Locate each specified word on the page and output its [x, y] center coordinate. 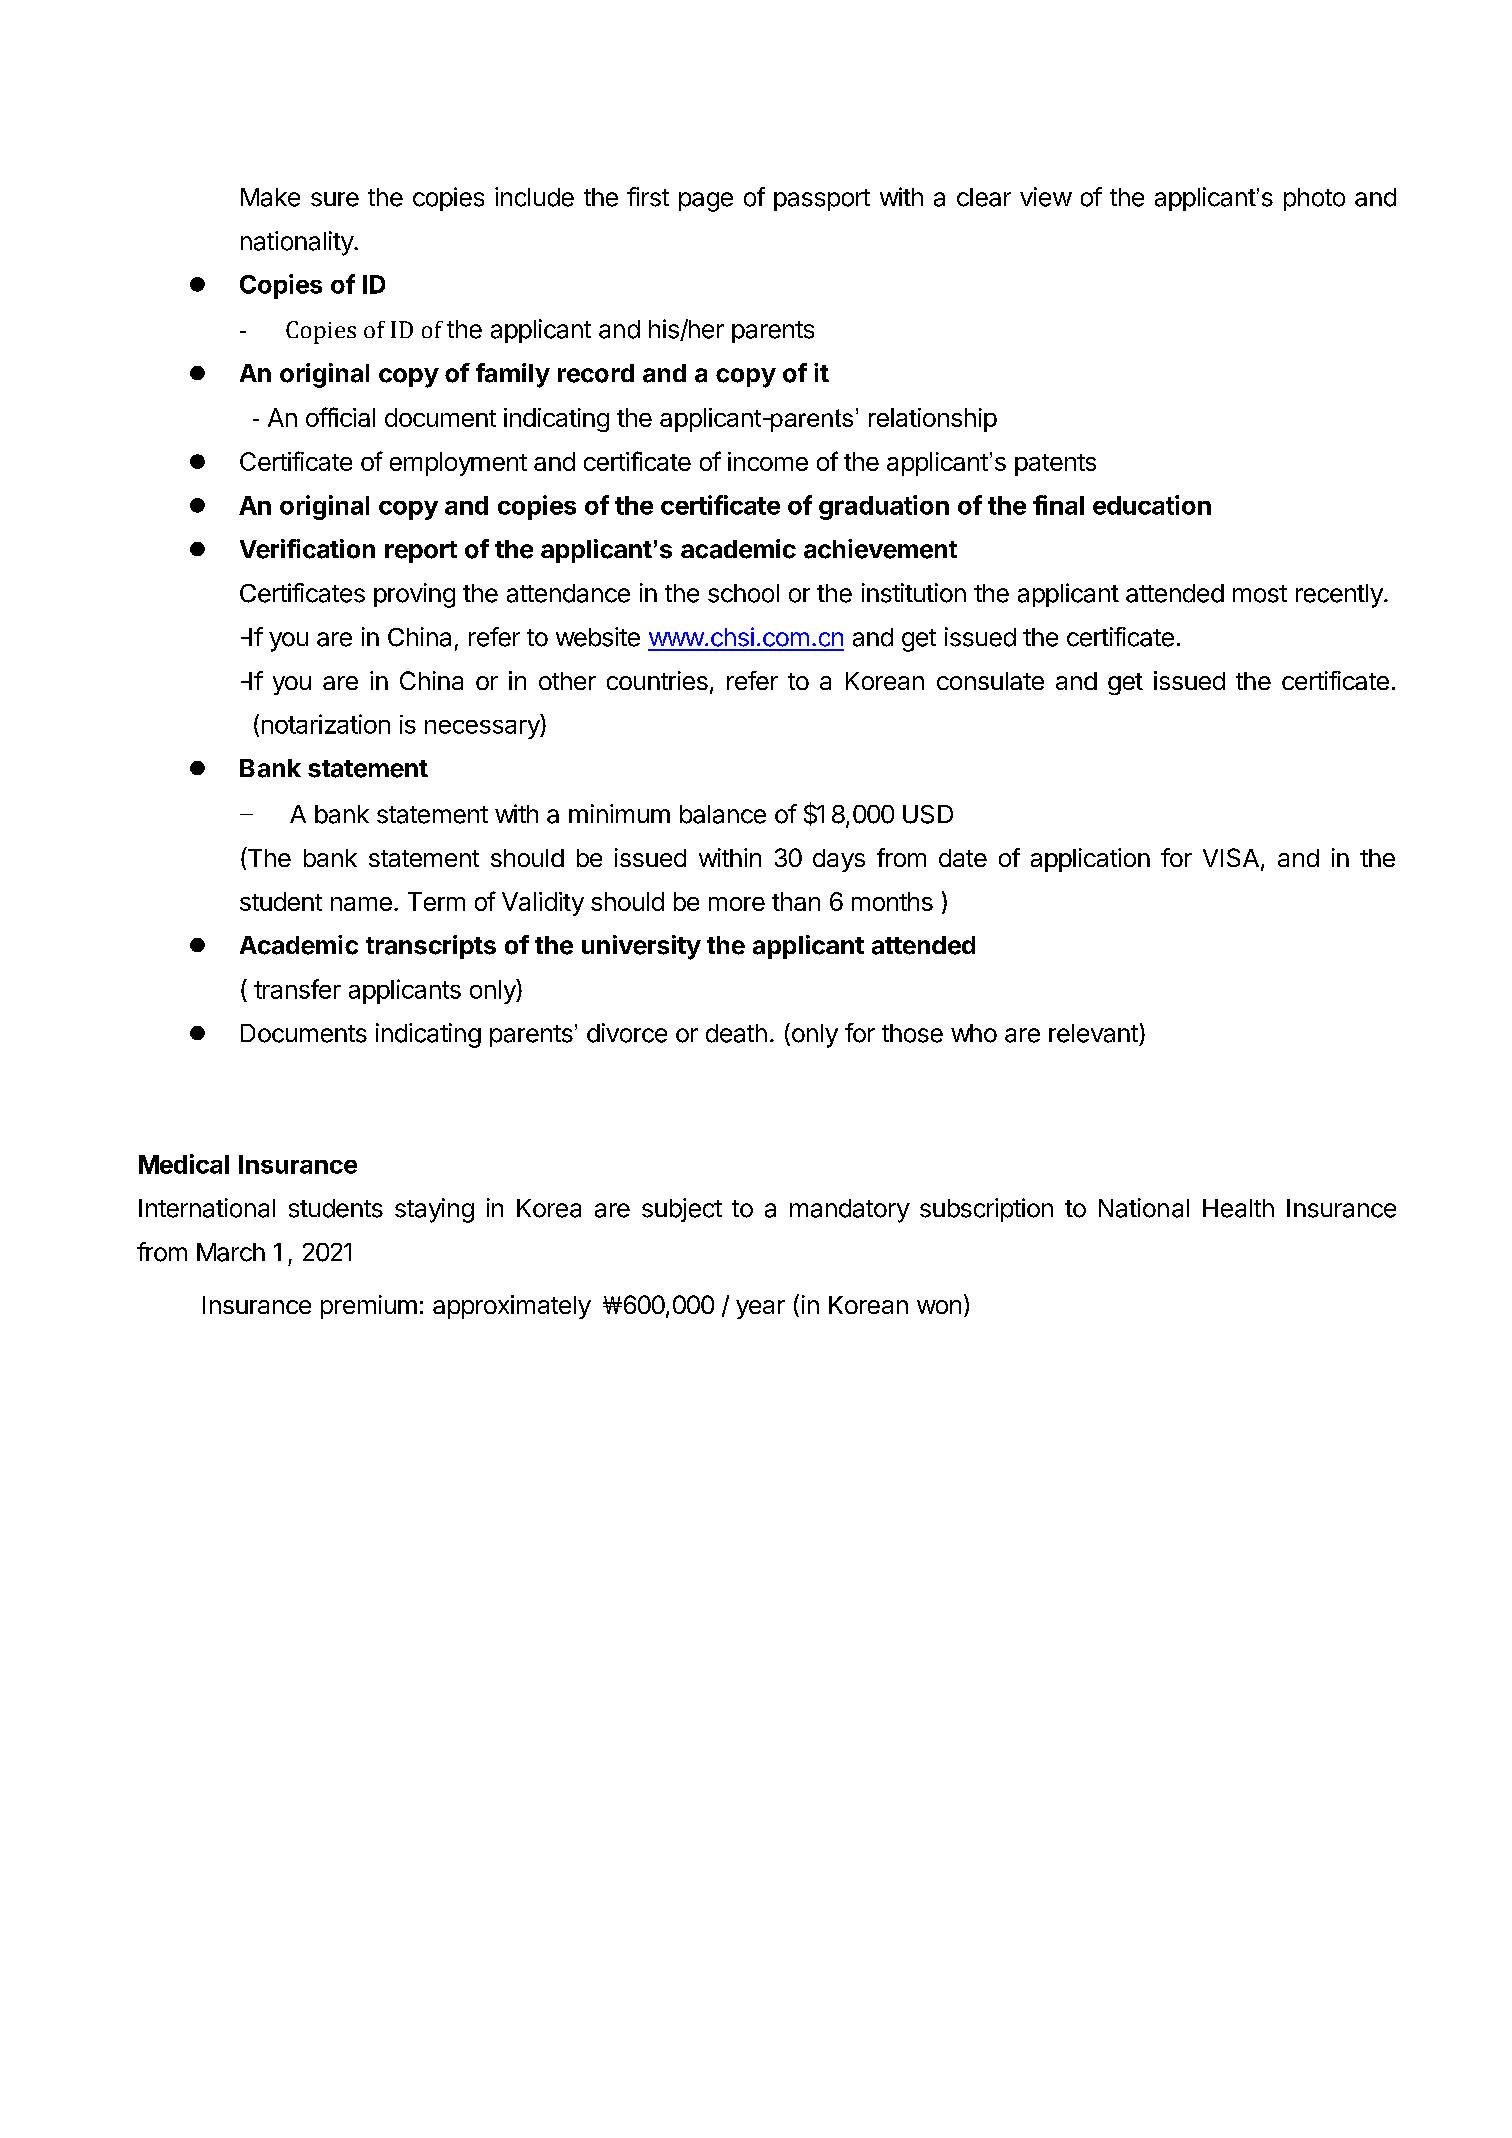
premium [369, 1307]
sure [335, 199]
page [706, 202]
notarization [326, 724]
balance [723, 814]
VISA [1231, 857]
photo [1314, 199]
